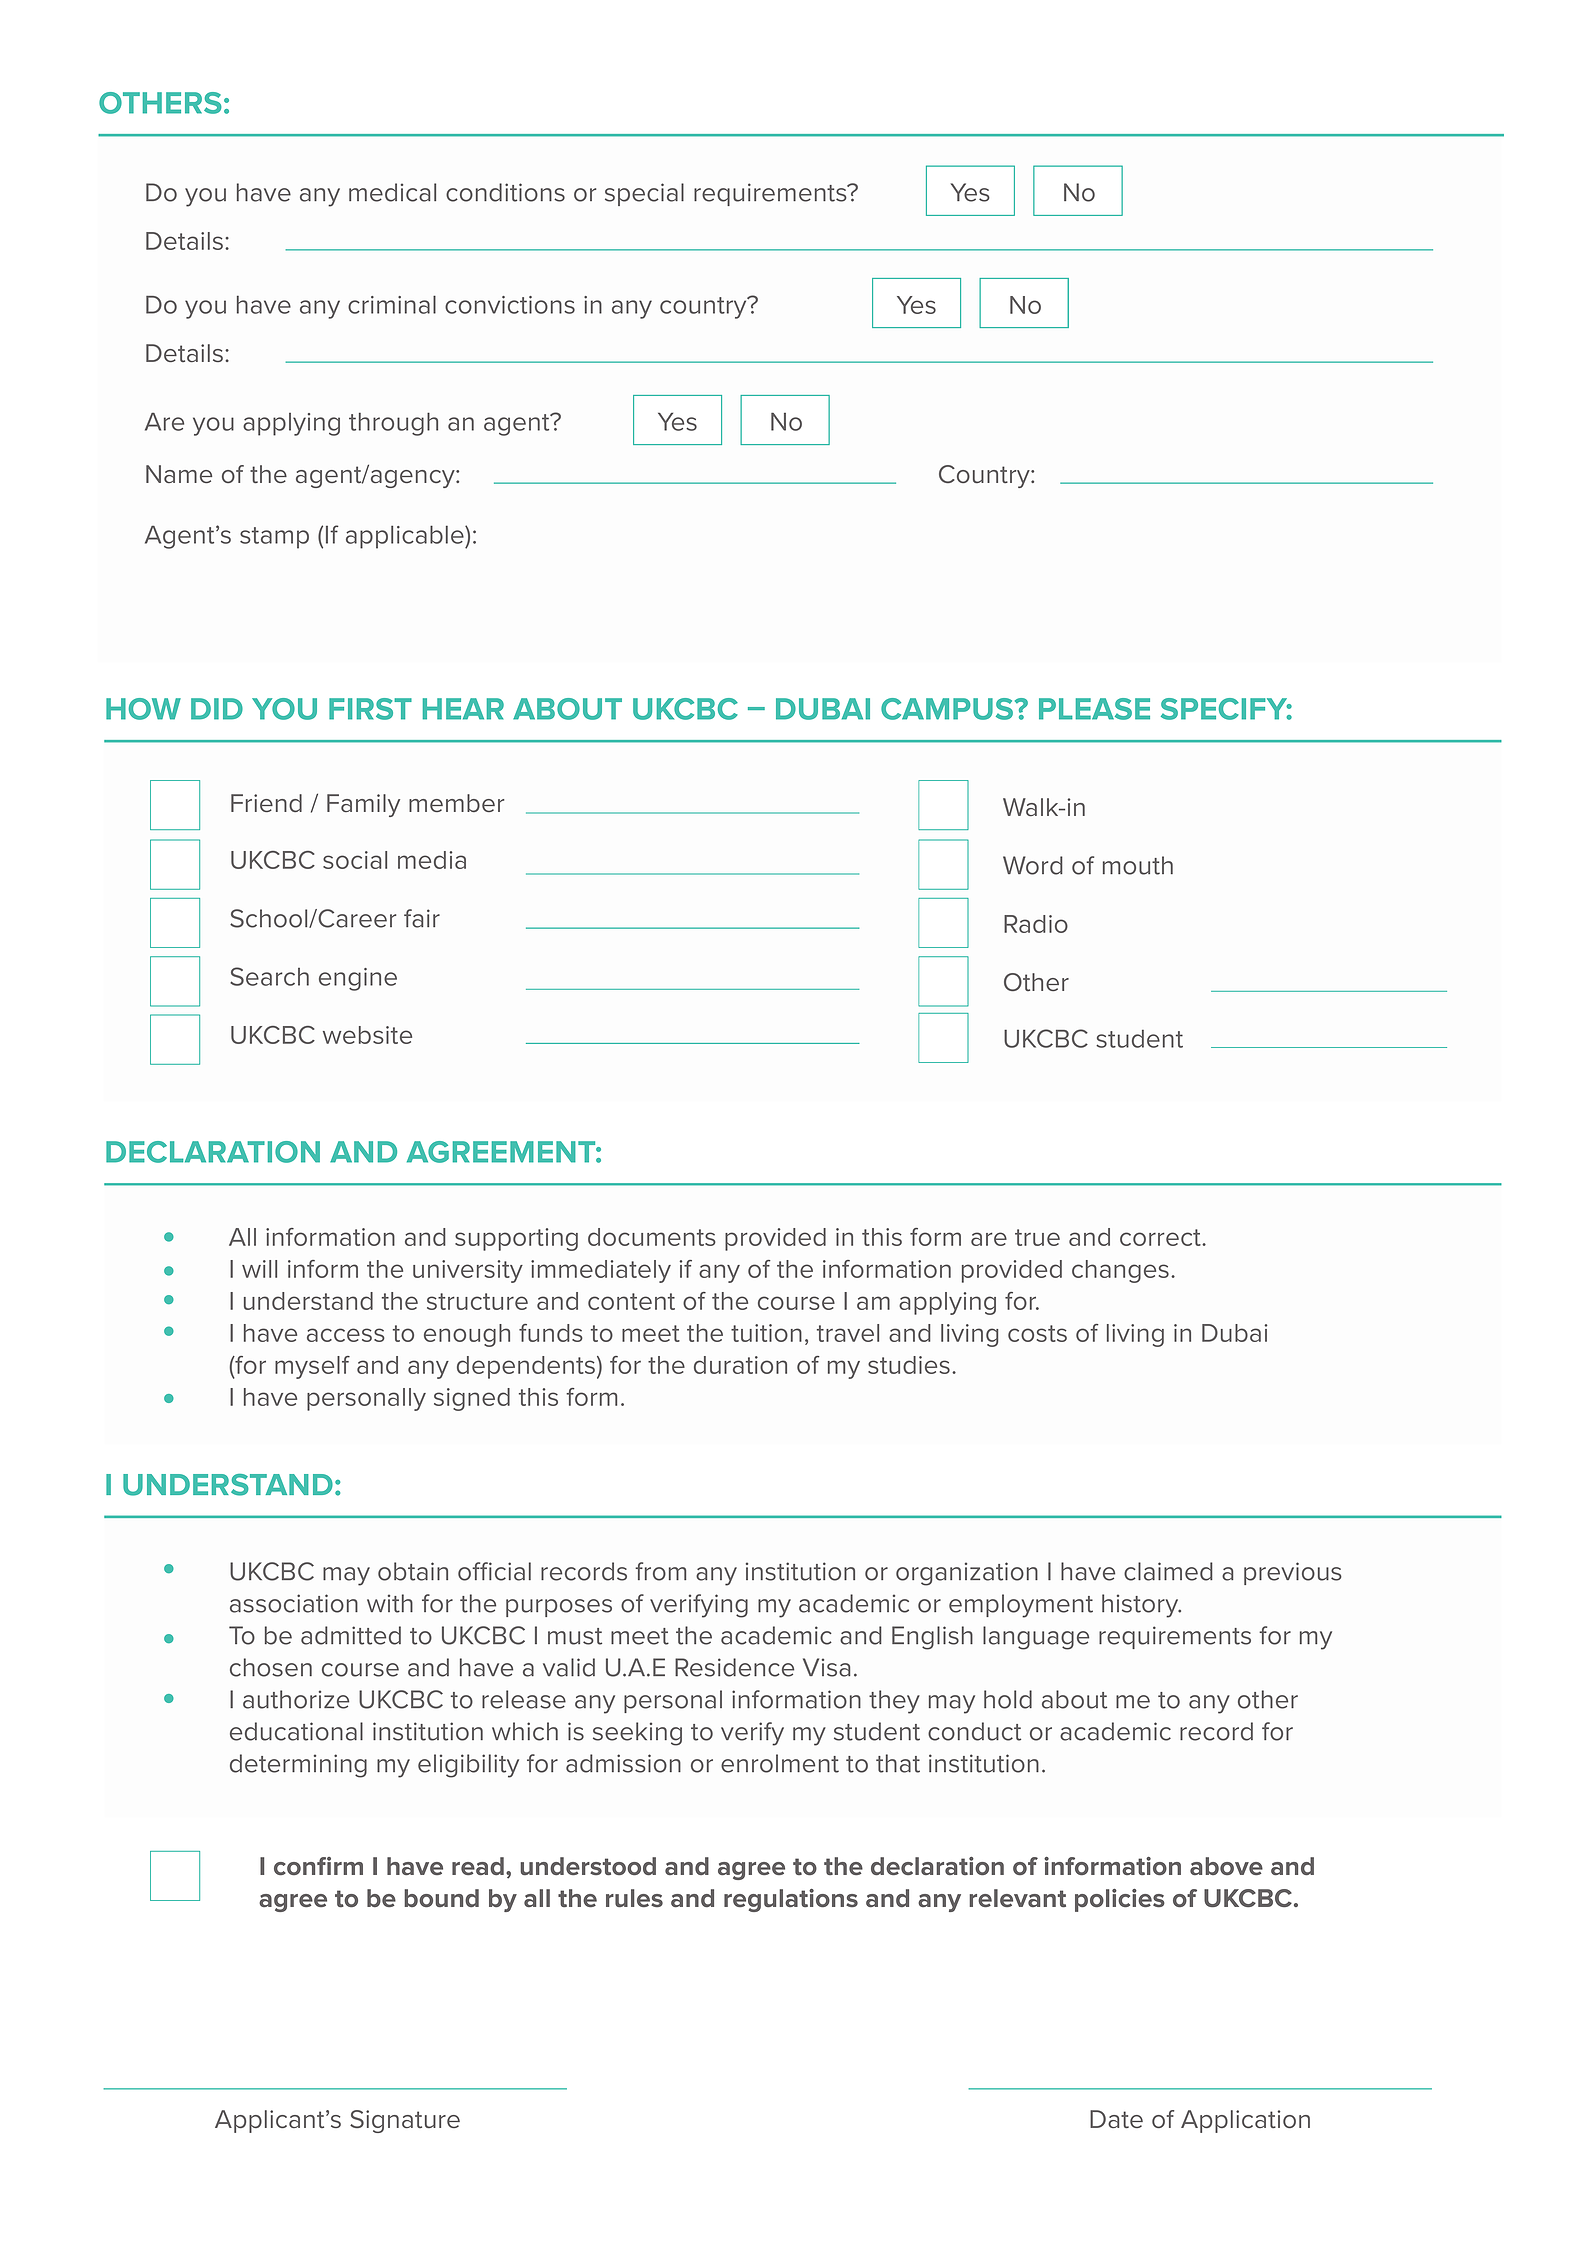 The height and width of the screenshot is (2245, 1587). I want to click on will, so click(259, 1269).
